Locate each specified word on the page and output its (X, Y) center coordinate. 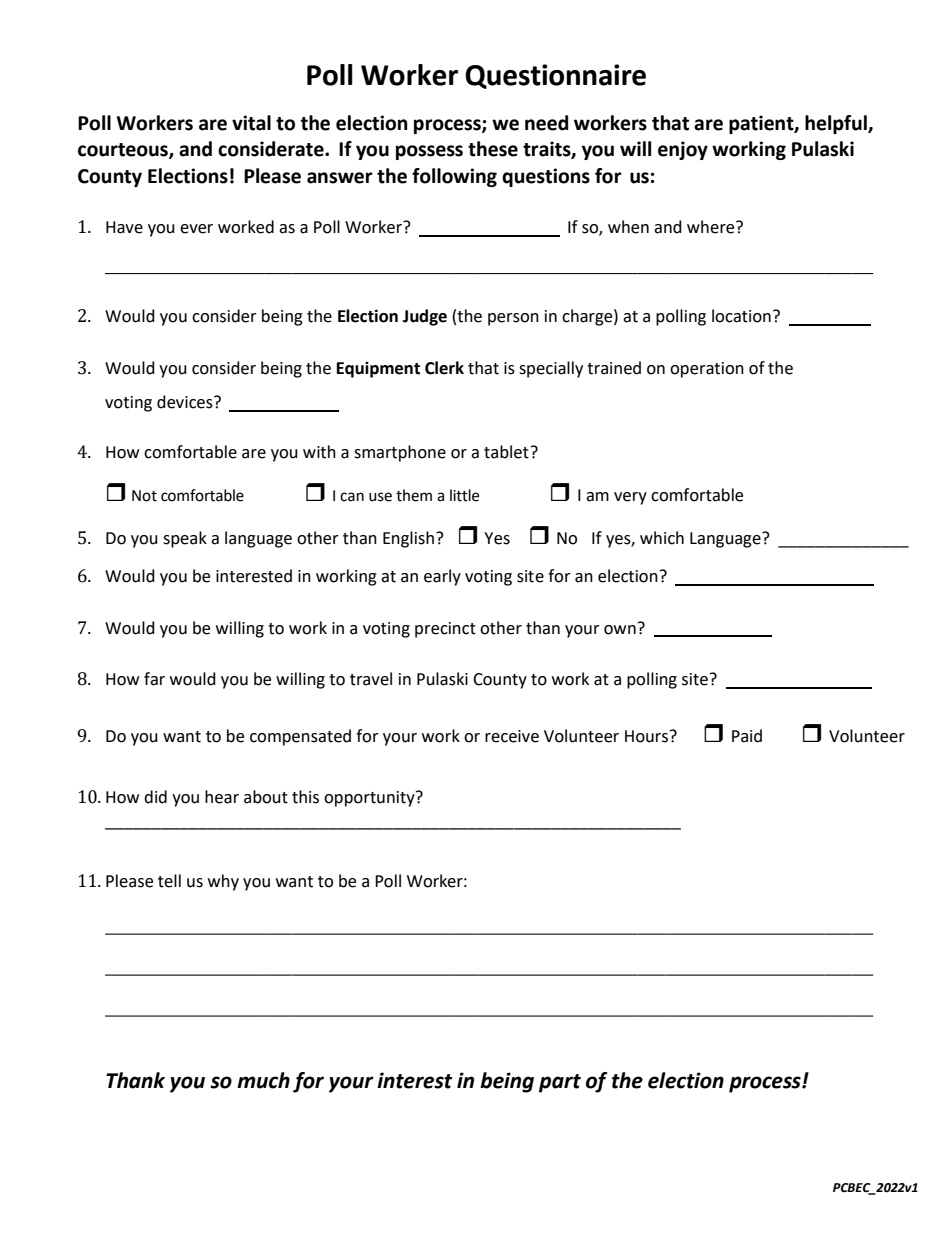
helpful (837, 124)
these (493, 149)
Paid (747, 736)
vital (251, 123)
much (263, 1080)
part (560, 1083)
